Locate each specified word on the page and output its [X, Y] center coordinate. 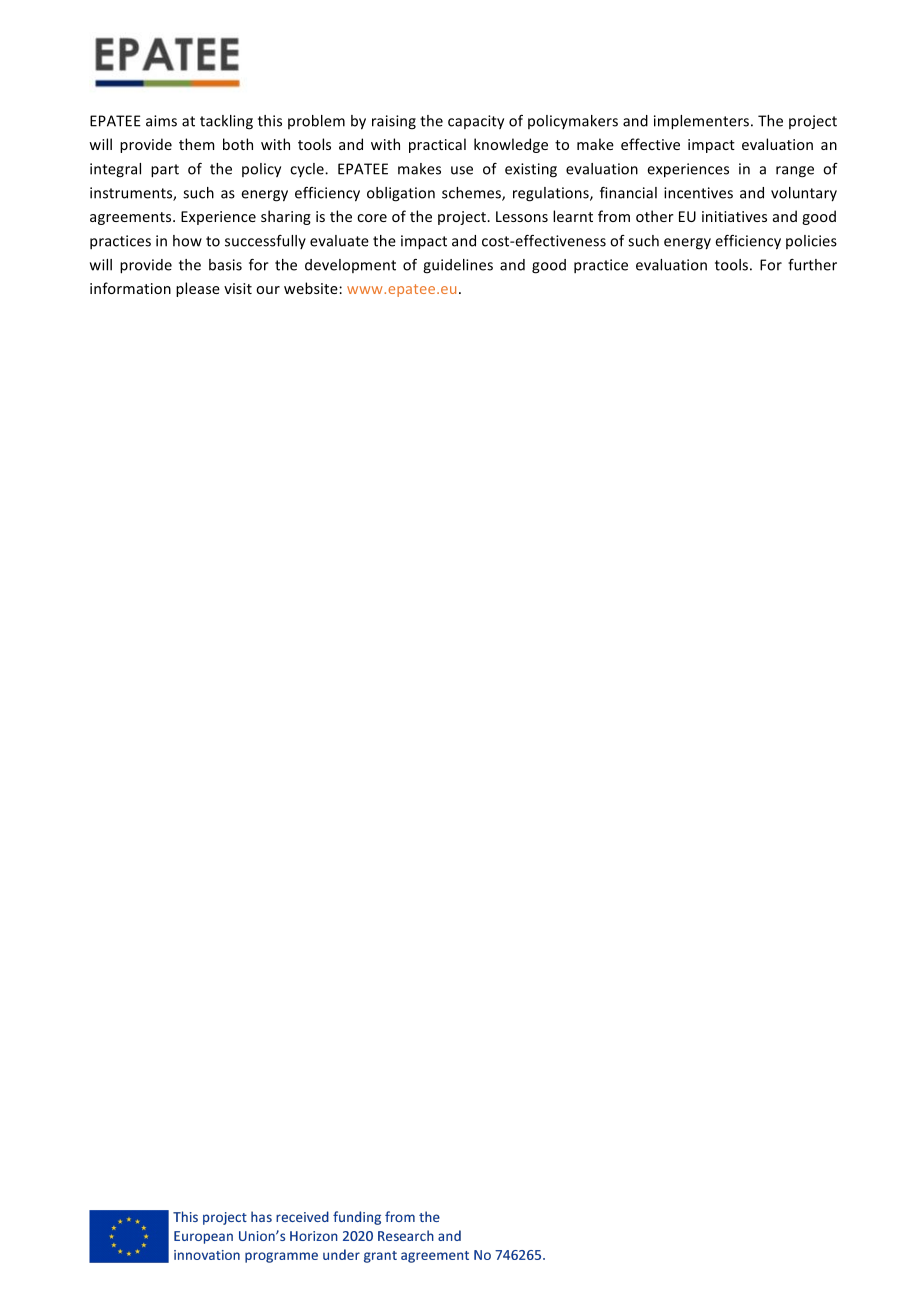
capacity [476, 122]
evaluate [339, 241]
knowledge [511, 145]
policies [811, 242]
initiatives [734, 216]
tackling [226, 122]
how [187, 241]
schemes [472, 194]
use [462, 170]
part [165, 171]
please [198, 289]
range [795, 172]
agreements [132, 218]
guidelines [458, 266]
